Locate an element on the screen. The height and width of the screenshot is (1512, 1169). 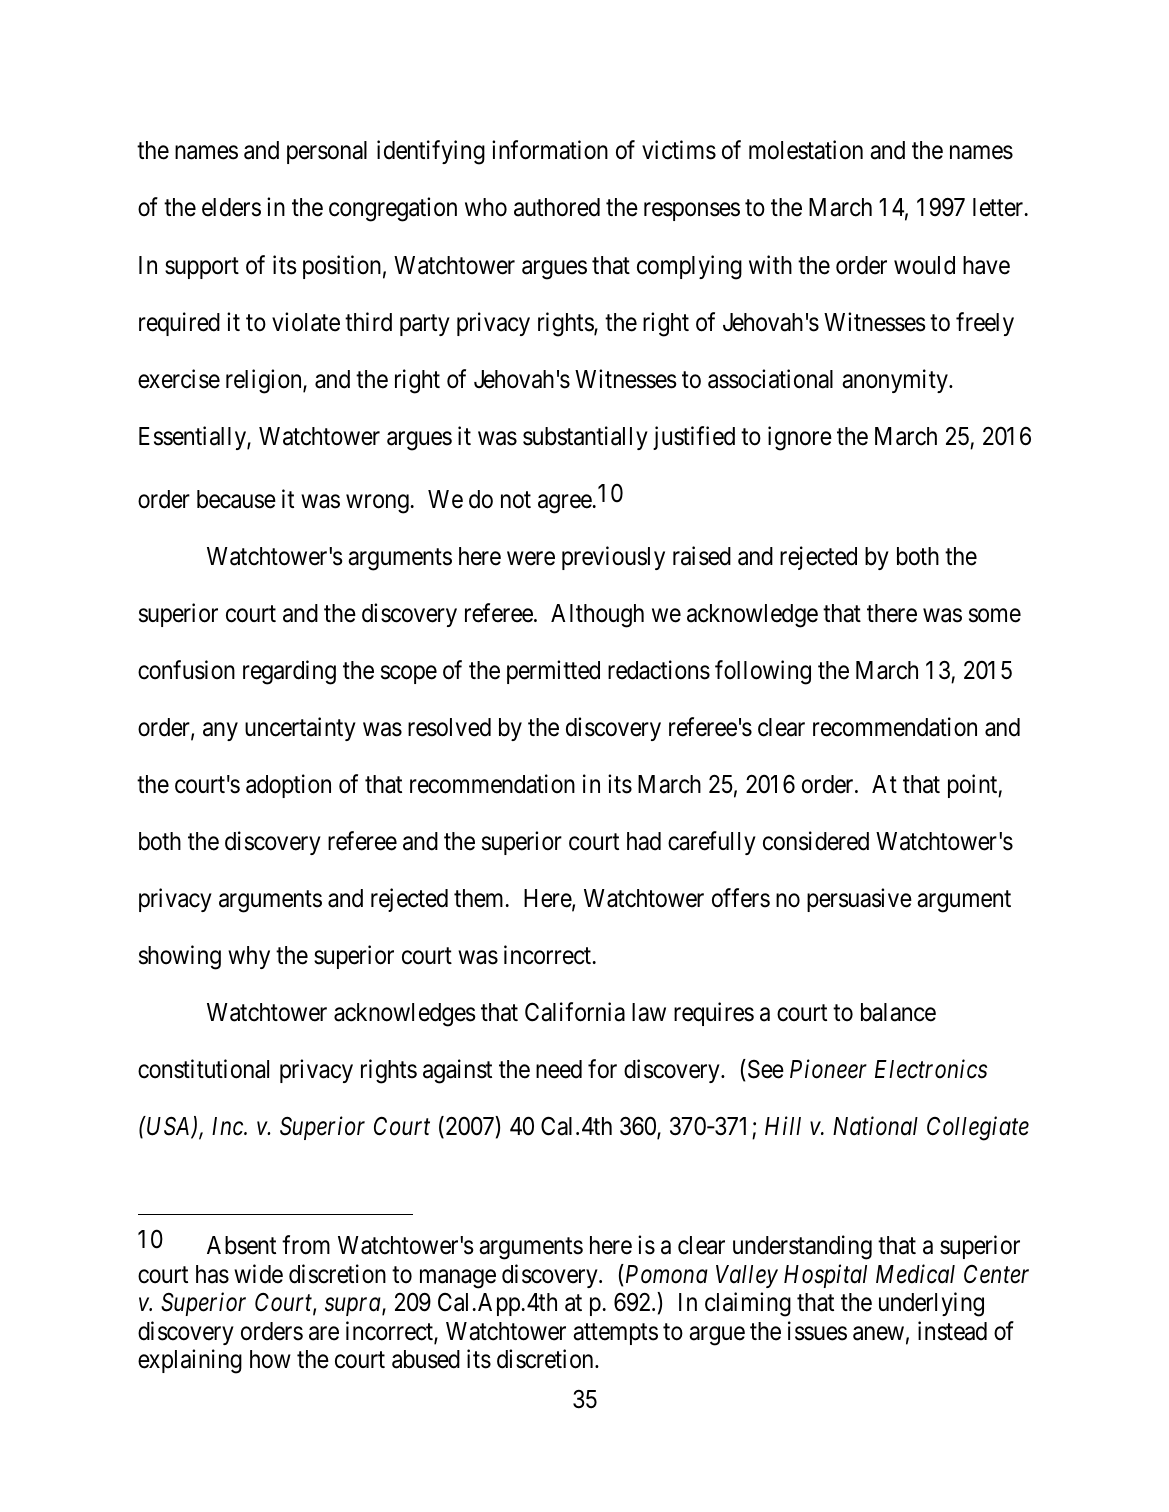
letter is located at coordinates (999, 207).
